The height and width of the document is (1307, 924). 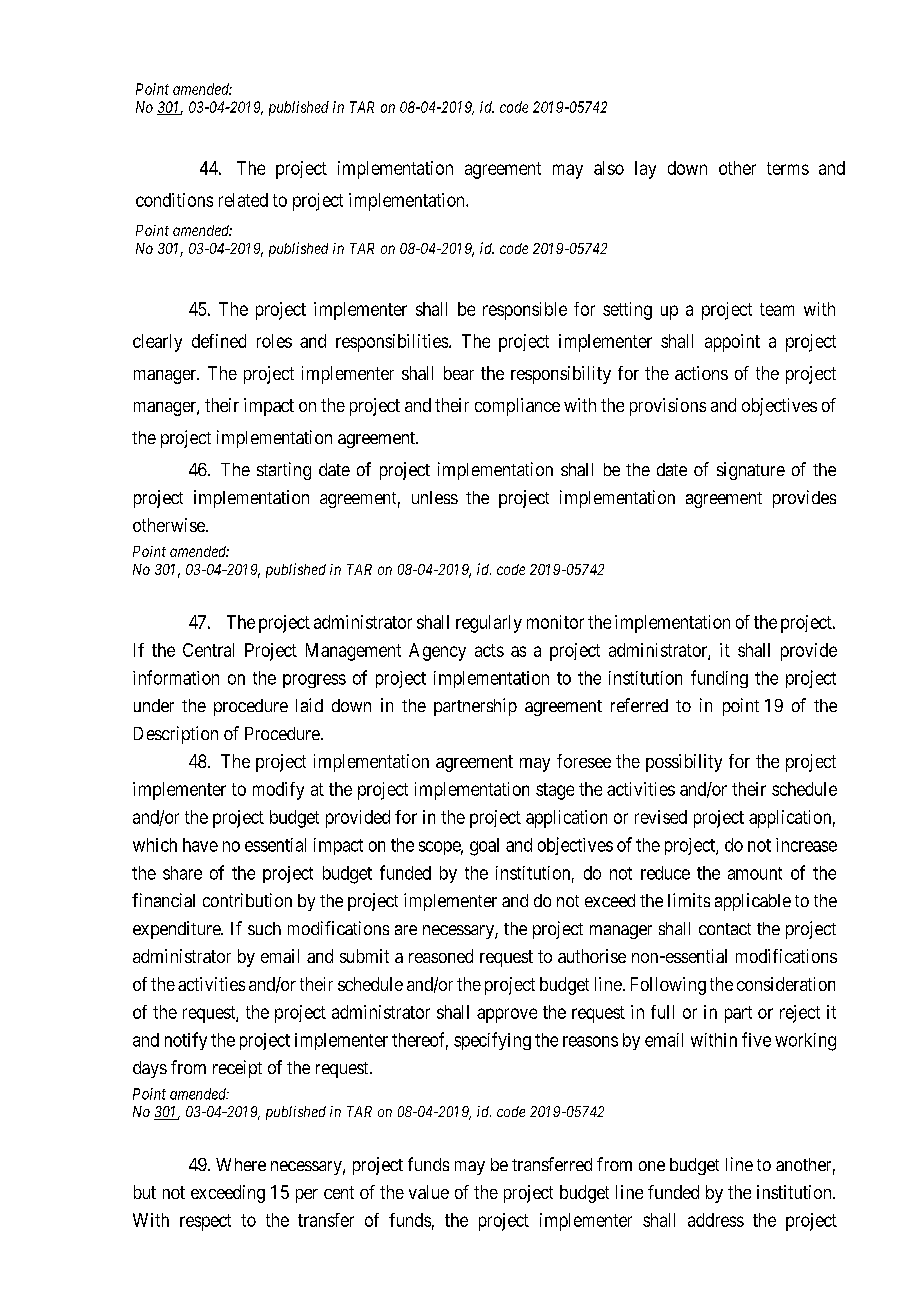 I want to click on starting, so click(x=284, y=471).
